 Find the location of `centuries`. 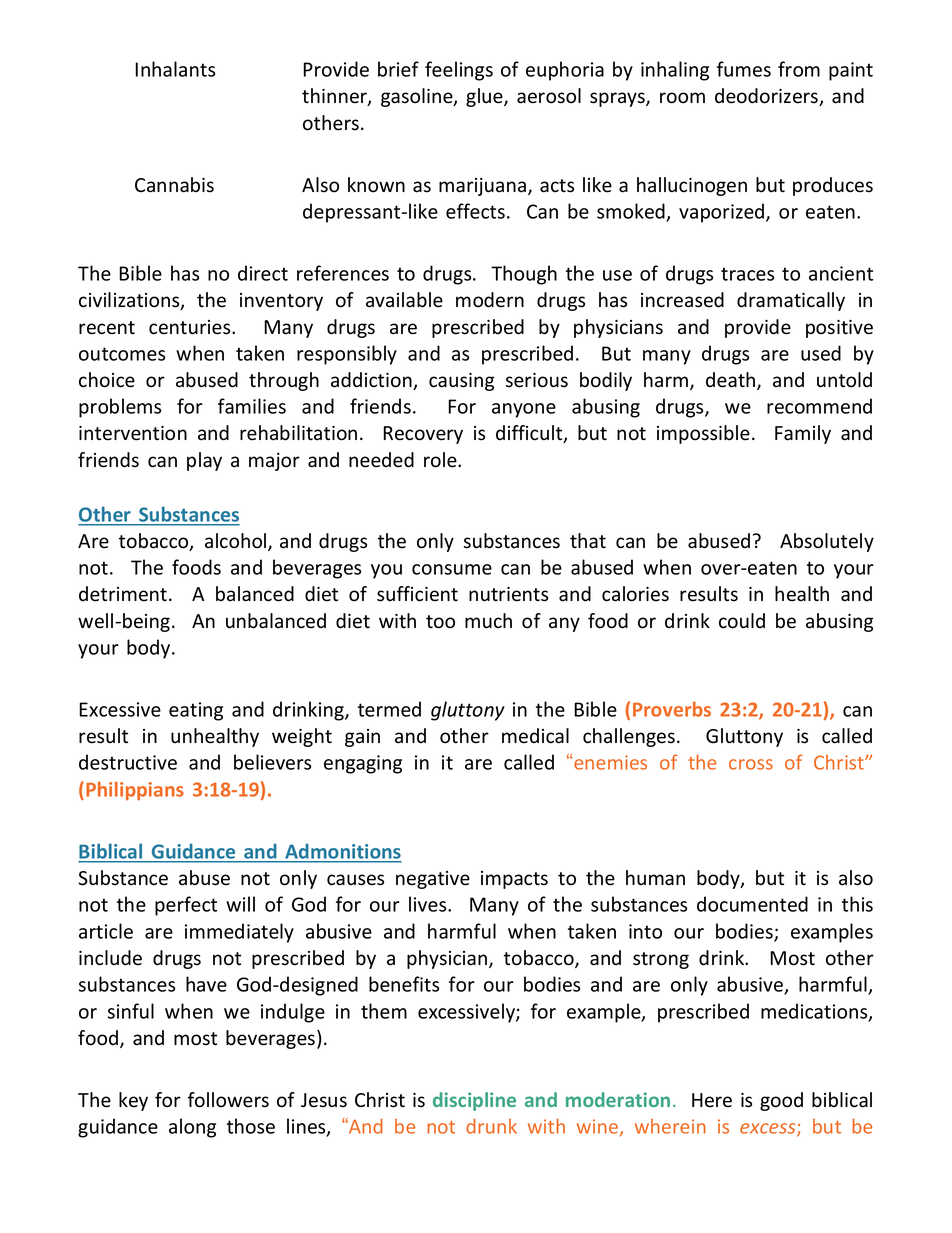

centuries is located at coordinates (191, 327).
